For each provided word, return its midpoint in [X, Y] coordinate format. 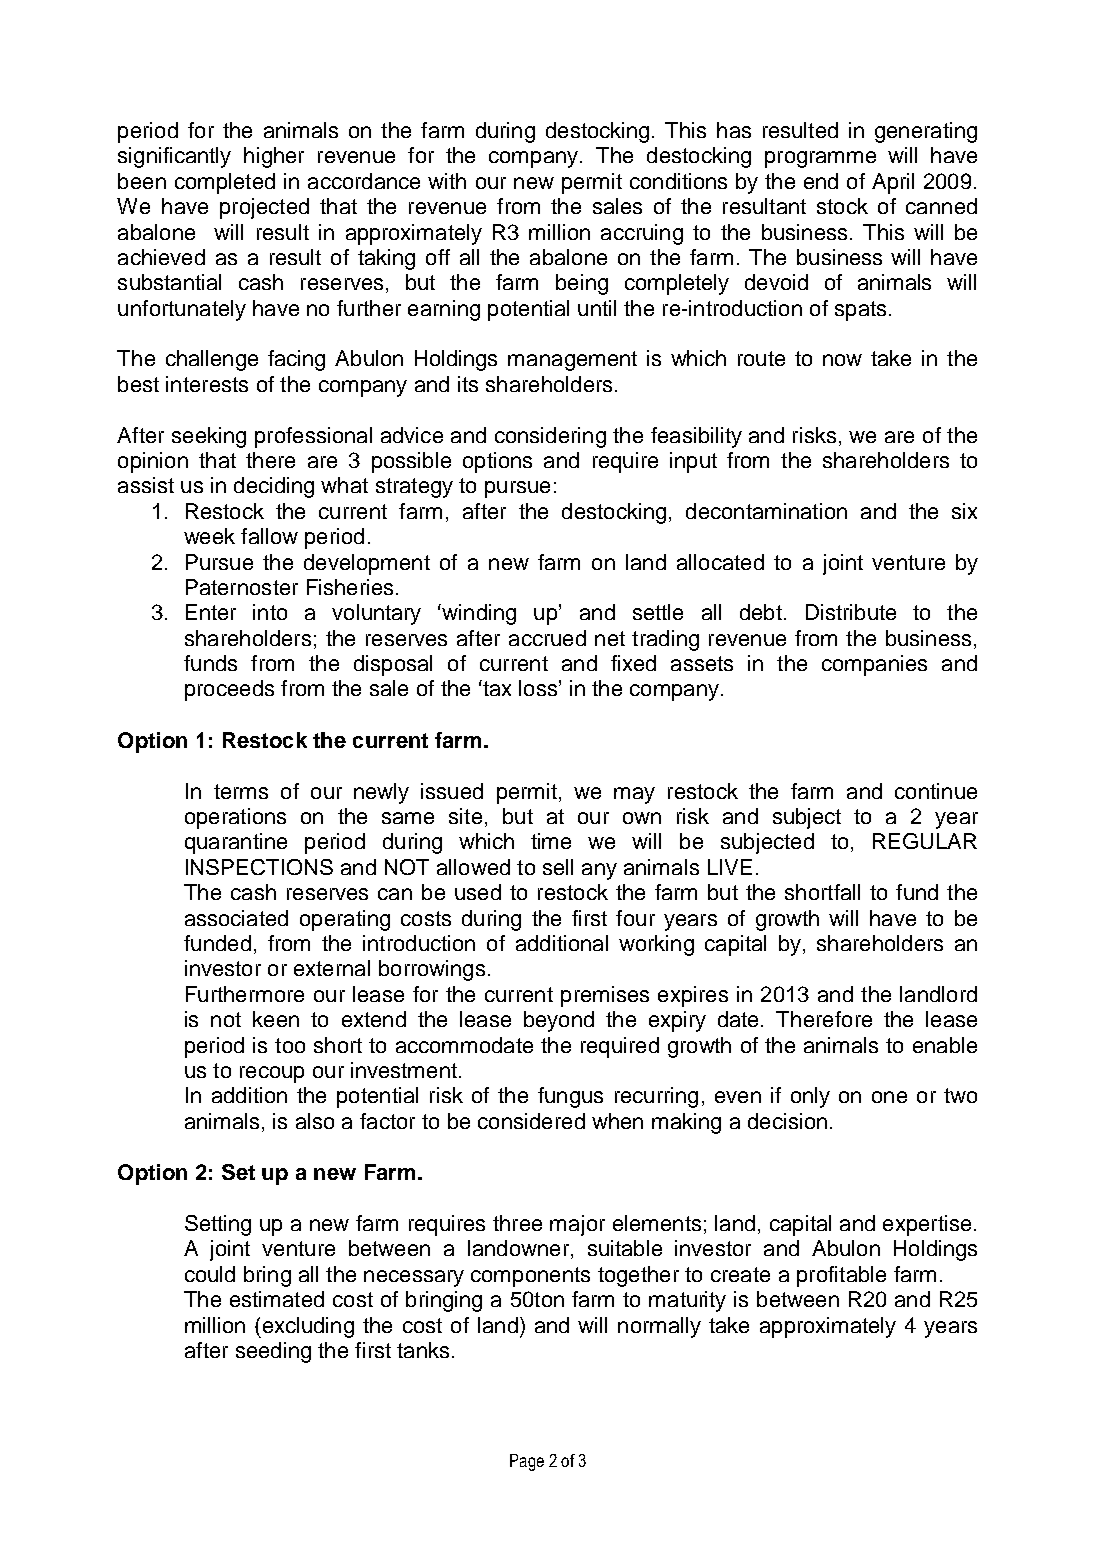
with [447, 181]
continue [936, 791]
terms [241, 791]
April [893, 183]
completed [225, 183]
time [551, 841]
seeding [273, 1352]
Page [527, 1462]
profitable [841, 1276]
